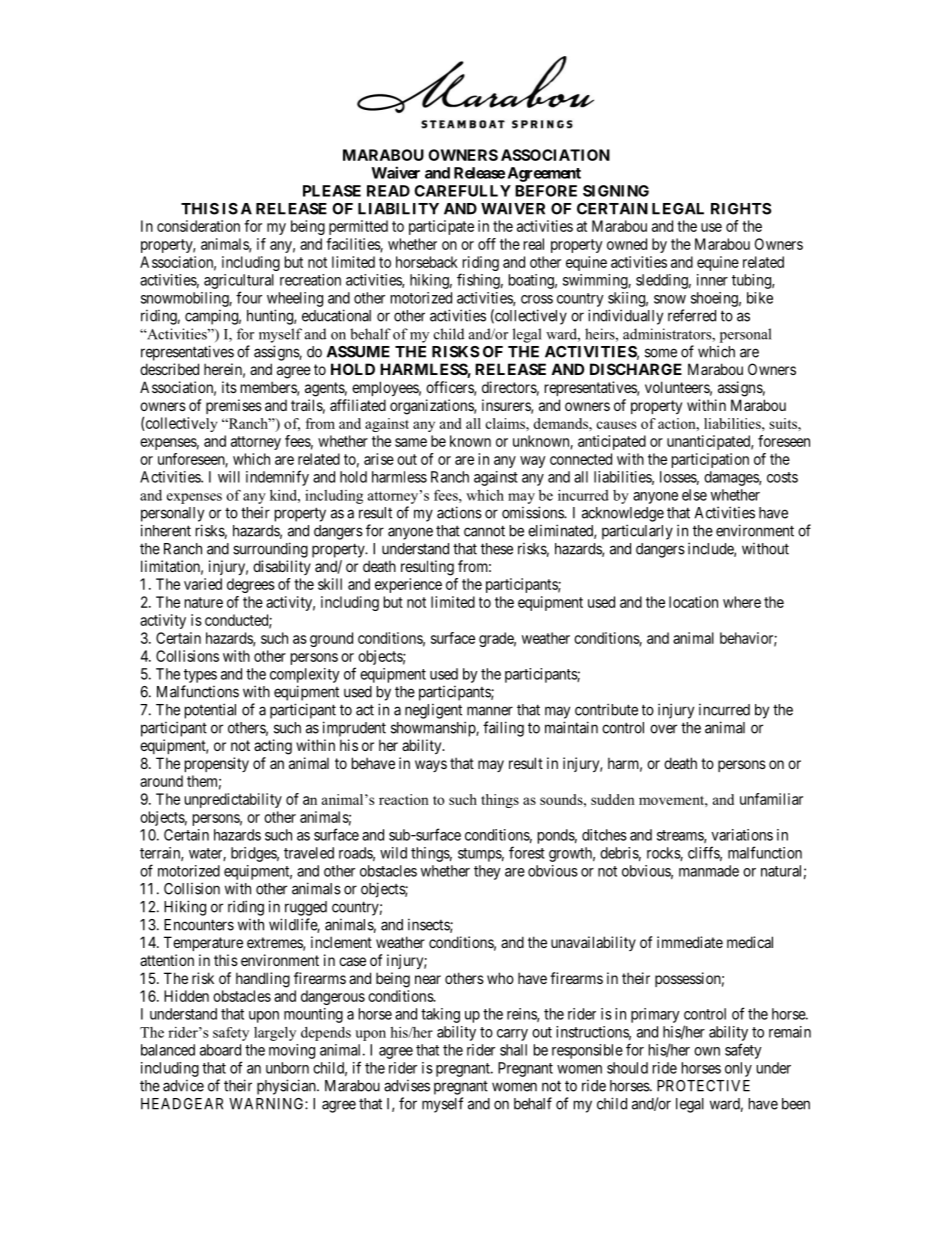 The image size is (952, 1233). What do you see at coordinates (710, 460) in the screenshot?
I see `participation` at bounding box center [710, 460].
